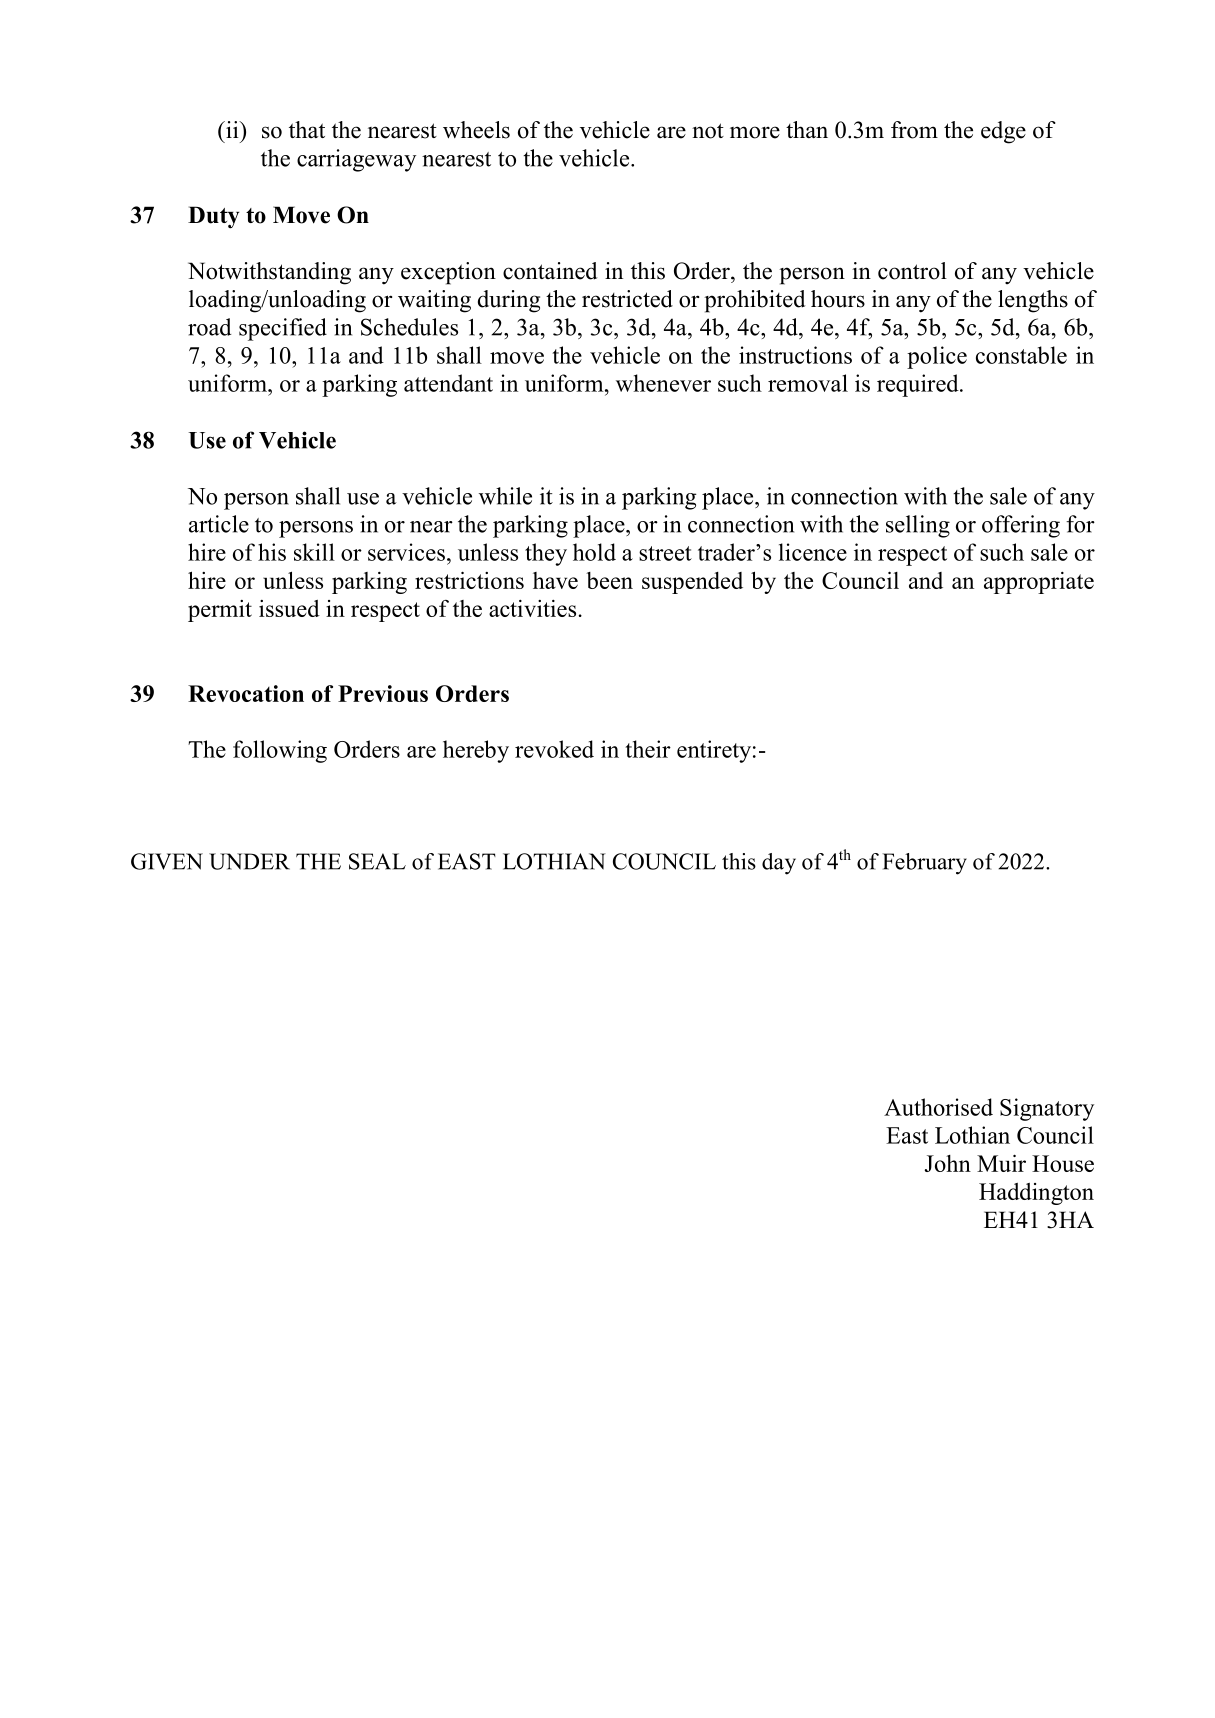 The height and width of the screenshot is (1718, 1215). Describe the element at coordinates (938, 1107) in the screenshot. I see `Authorised` at that location.
